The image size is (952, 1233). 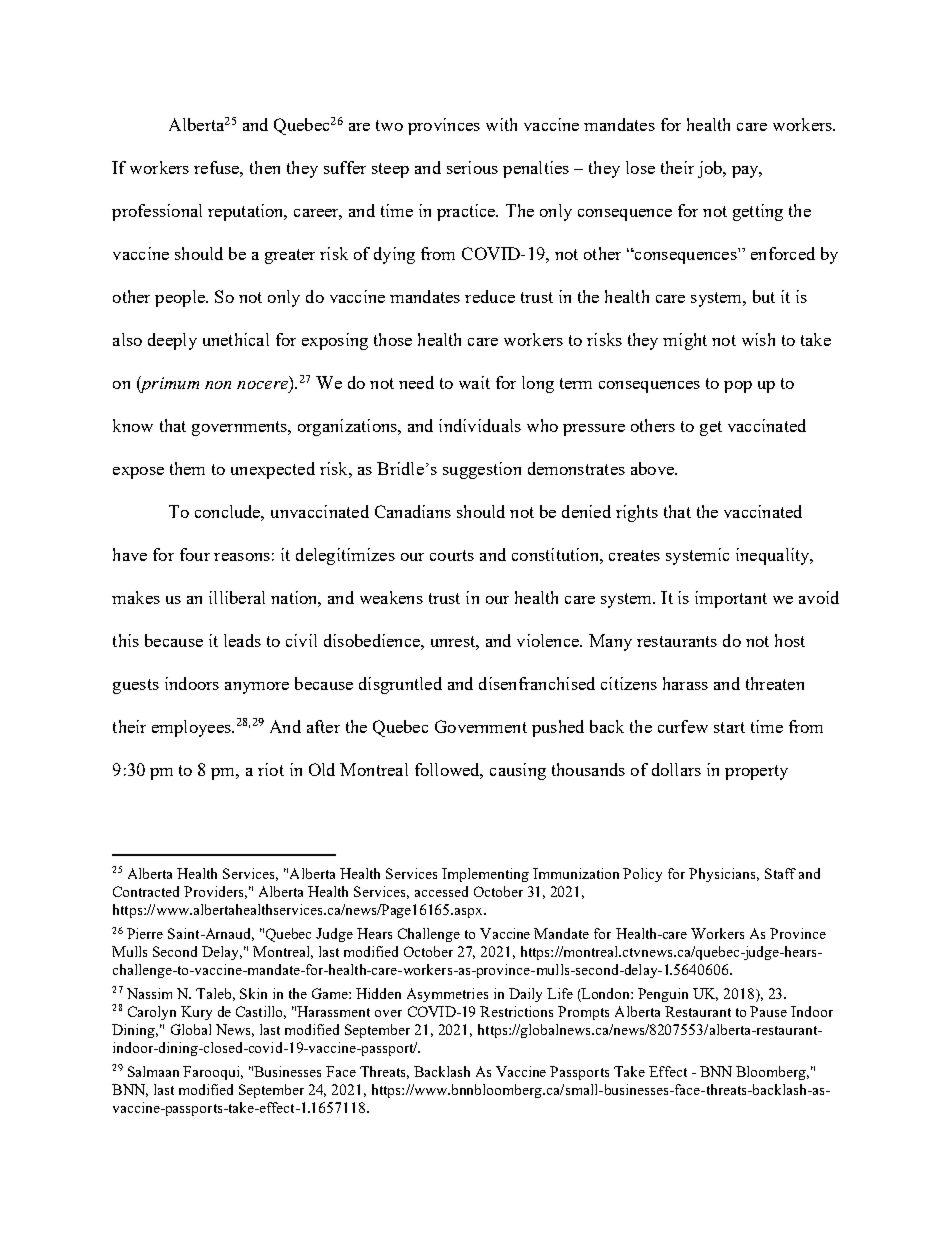 What do you see at coordinates (768, 1011) in the image?
I see `Pause` at bounding box center [768, 1011].
